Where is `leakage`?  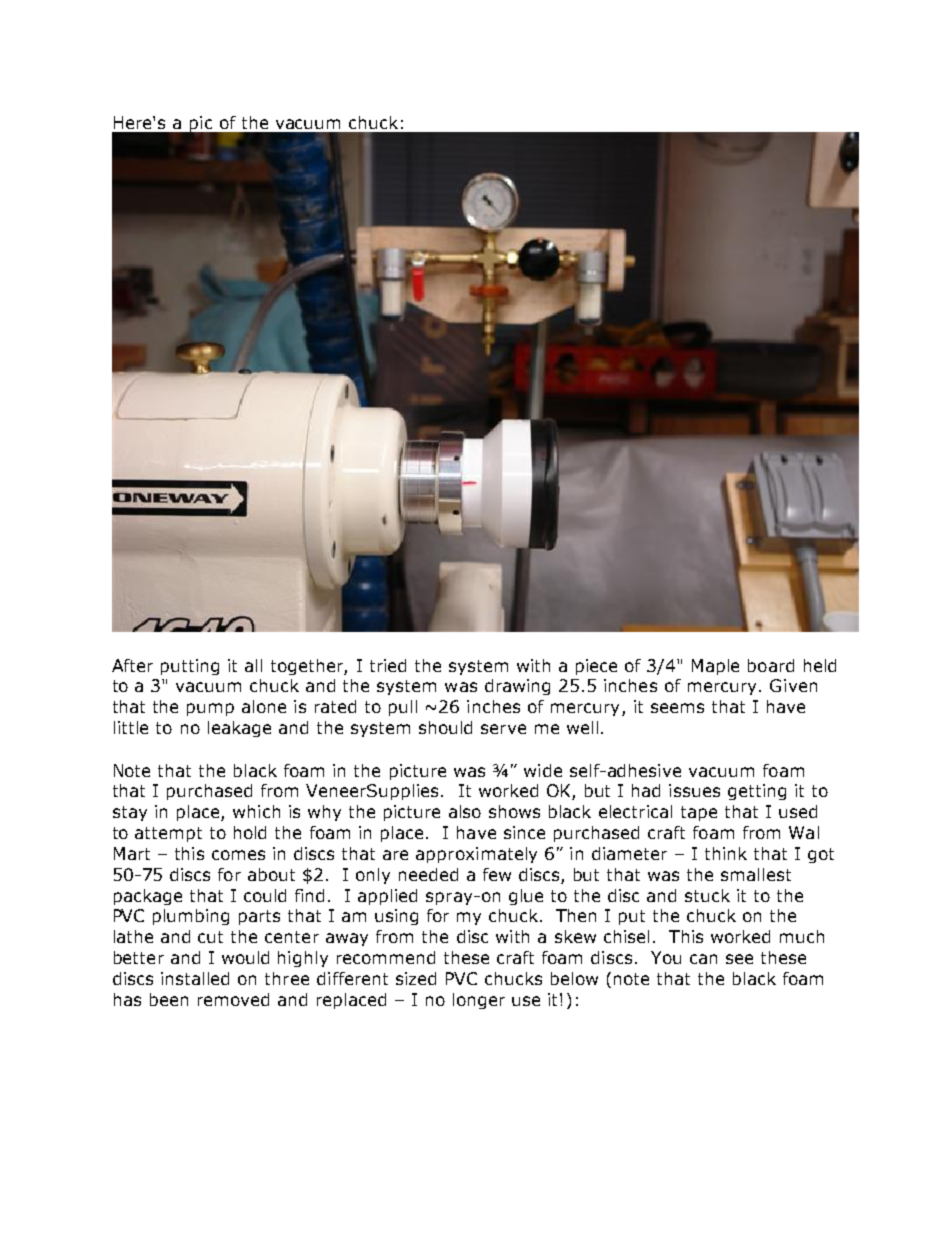 leakage is located at coordinates (239, 729).
